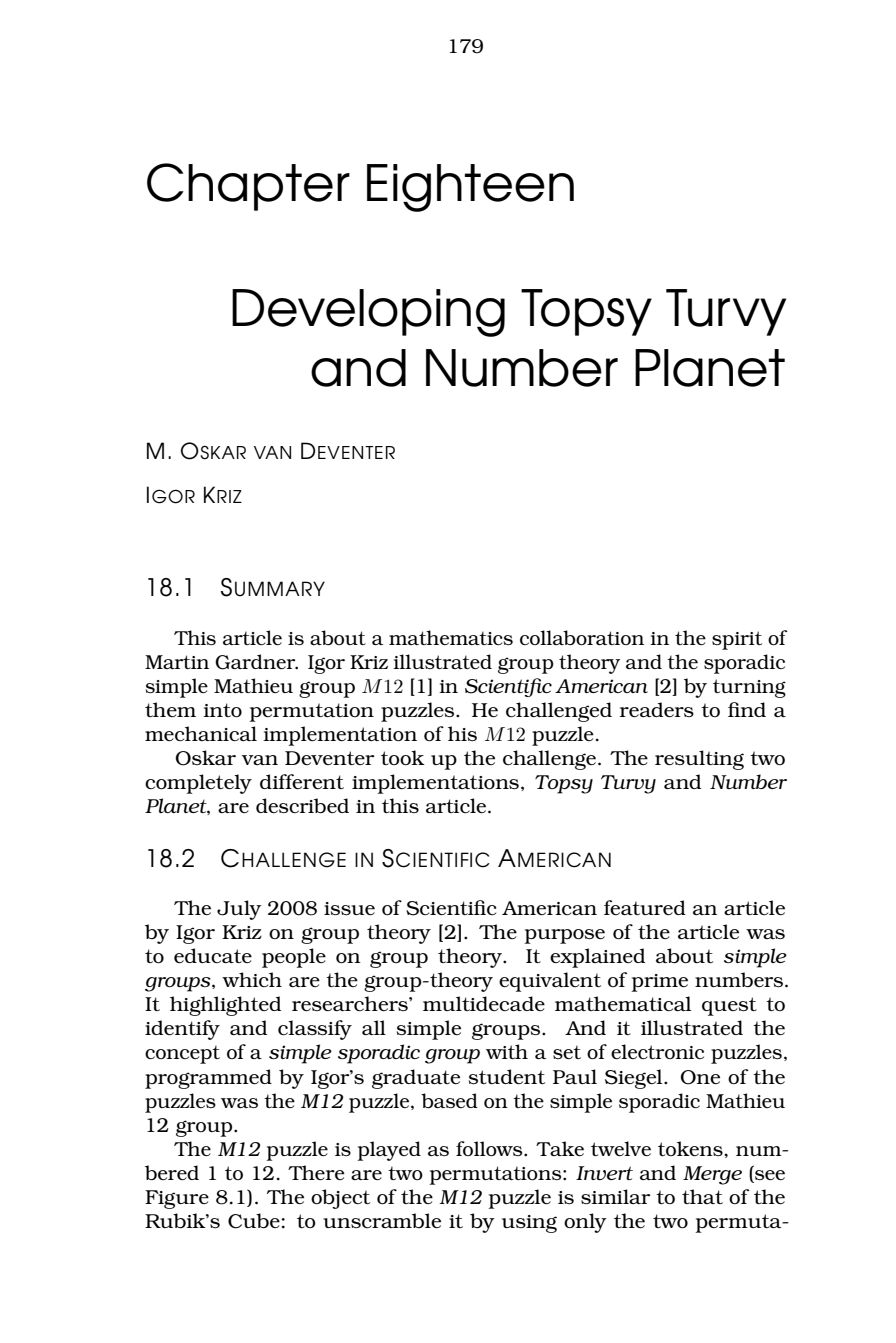  Describe the element at coordinates (256, 662) in the document. I see `Gardner` at that location.
